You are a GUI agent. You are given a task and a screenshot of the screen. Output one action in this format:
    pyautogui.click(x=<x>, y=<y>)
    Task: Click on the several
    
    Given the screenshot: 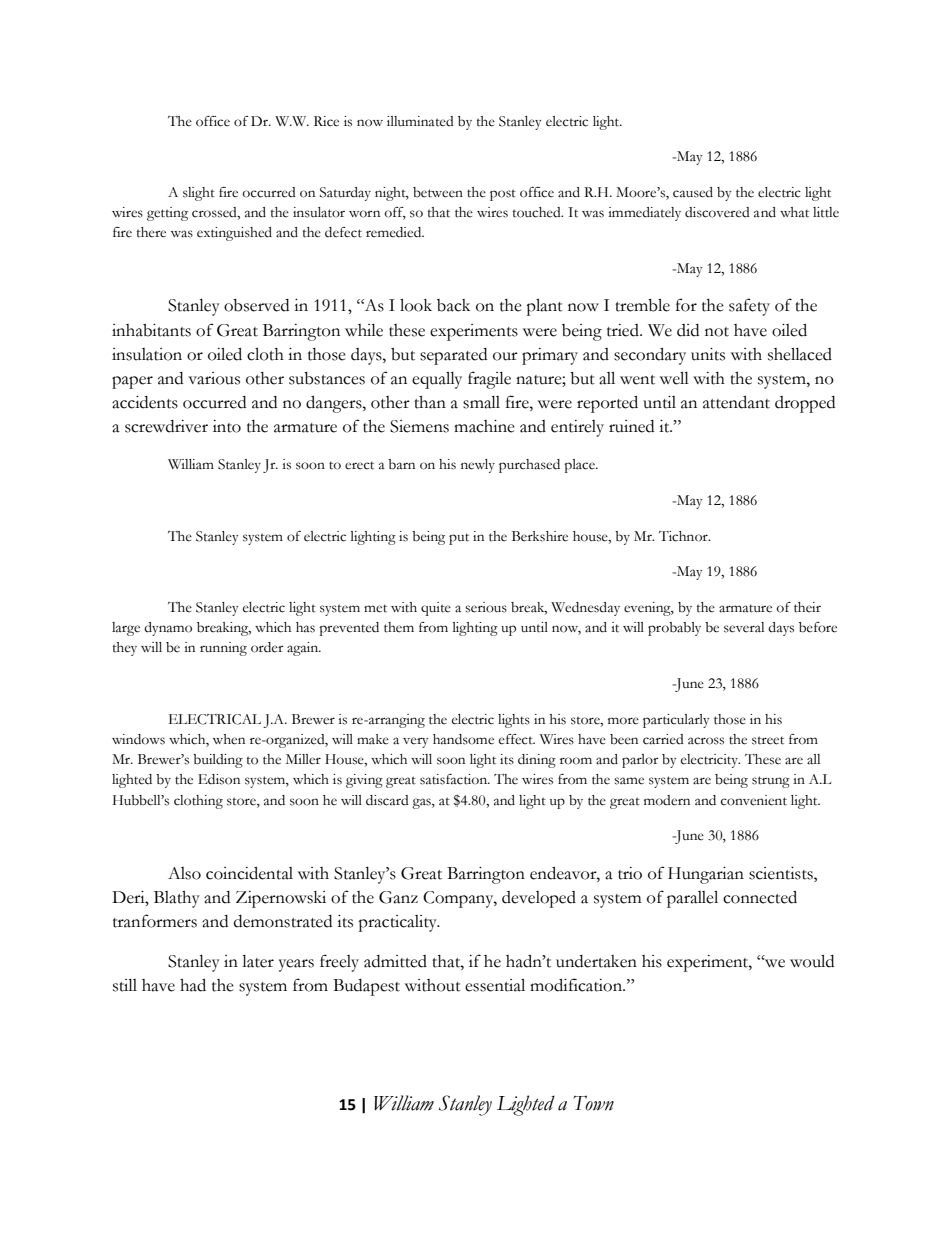 What is the action you would take?
    pyautogui.click(x=744, y=627)
